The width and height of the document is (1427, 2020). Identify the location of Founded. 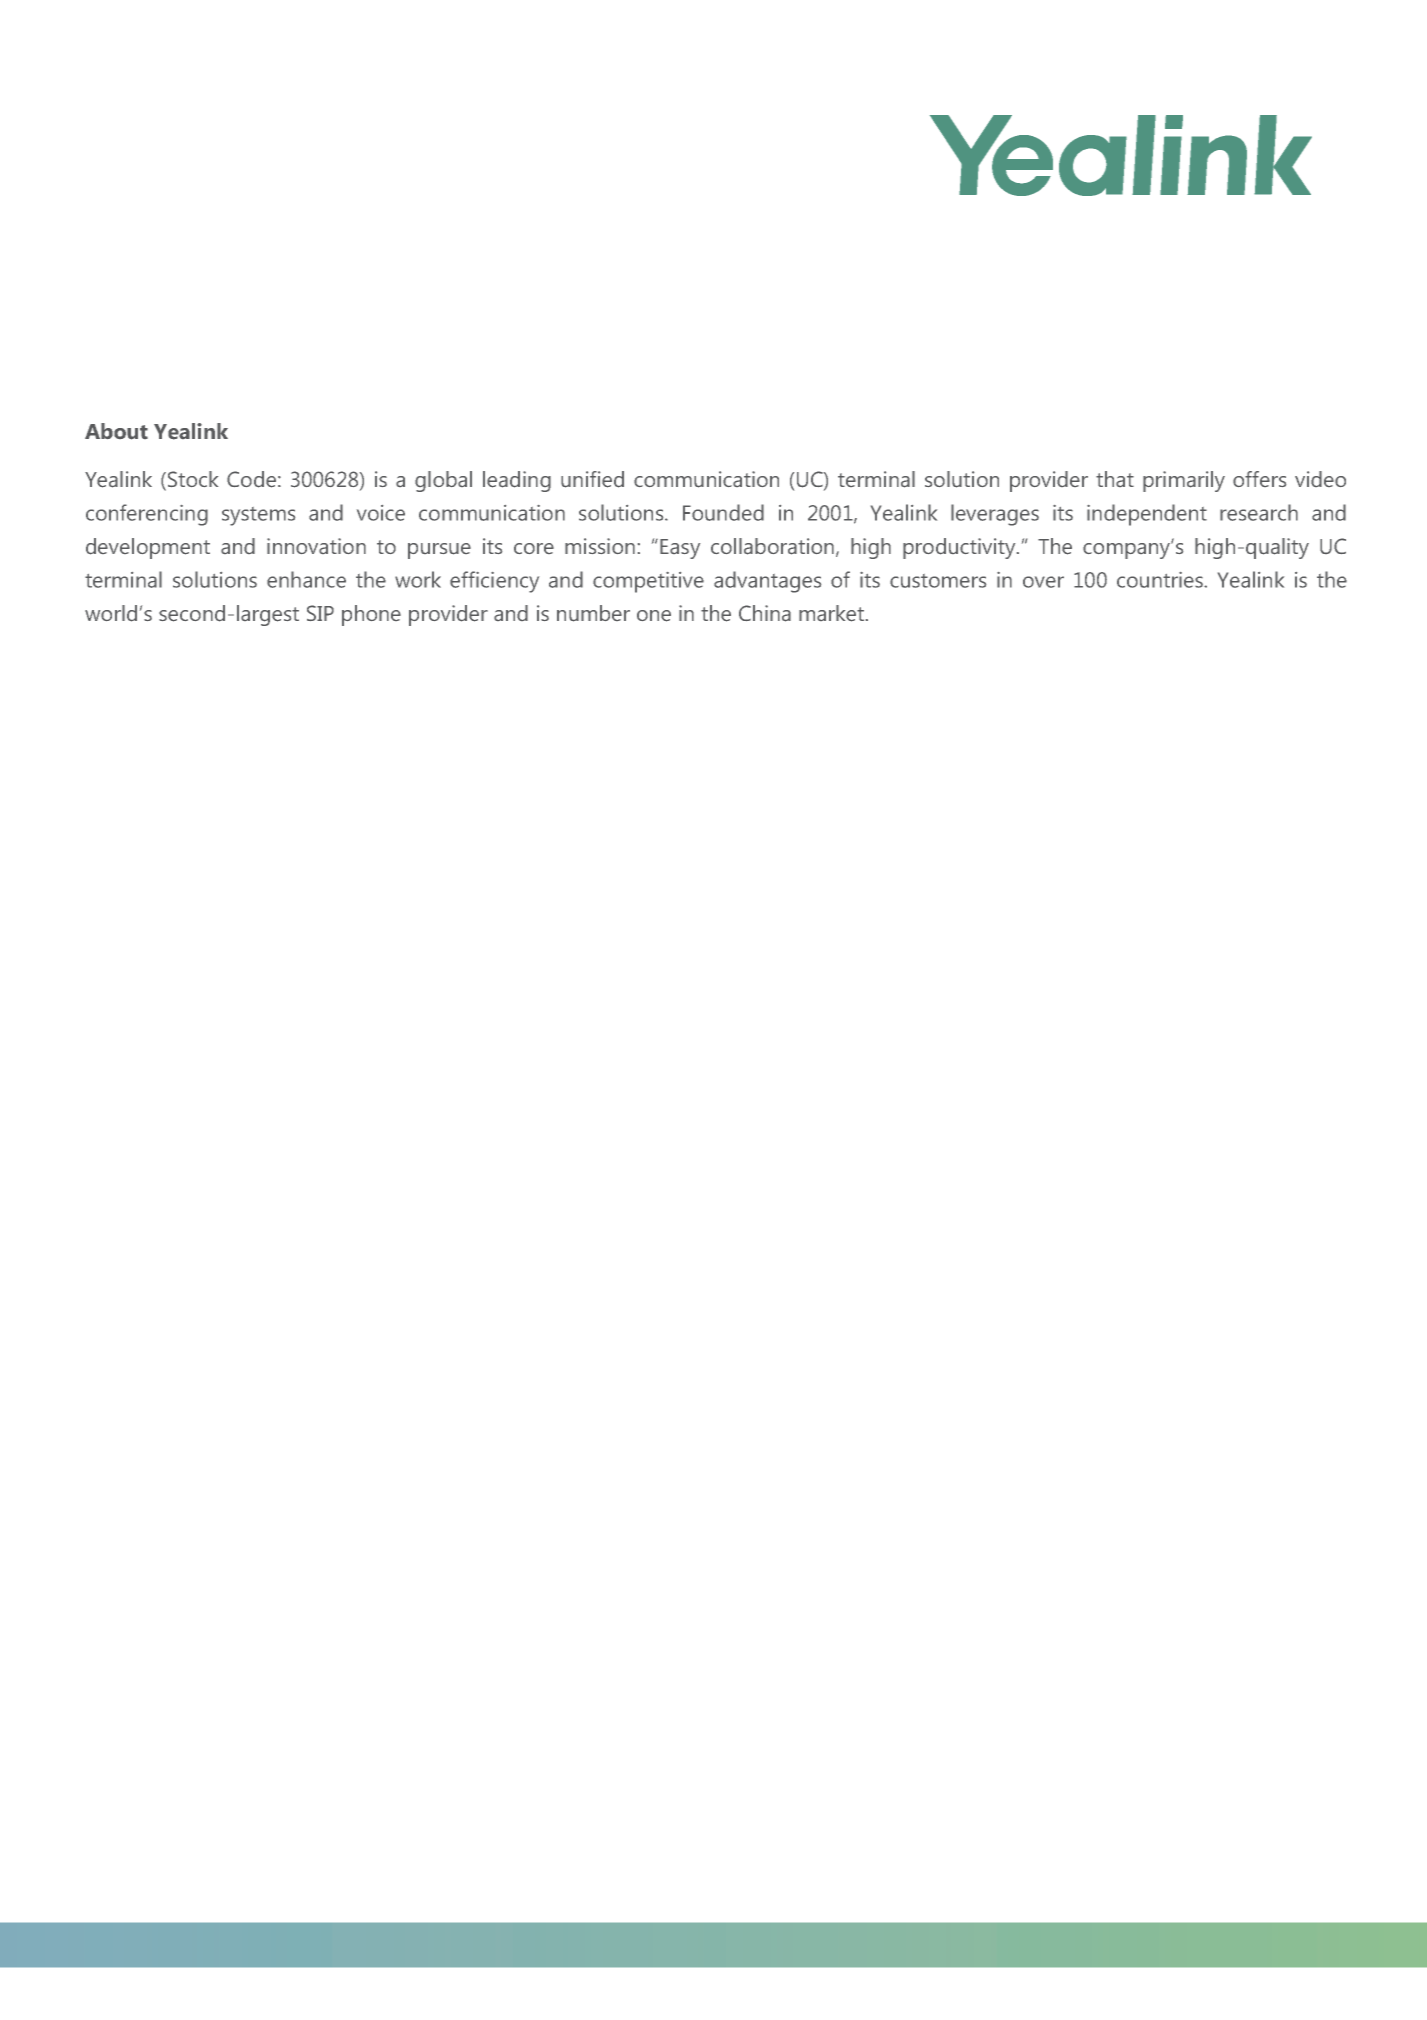
(723, 512).
